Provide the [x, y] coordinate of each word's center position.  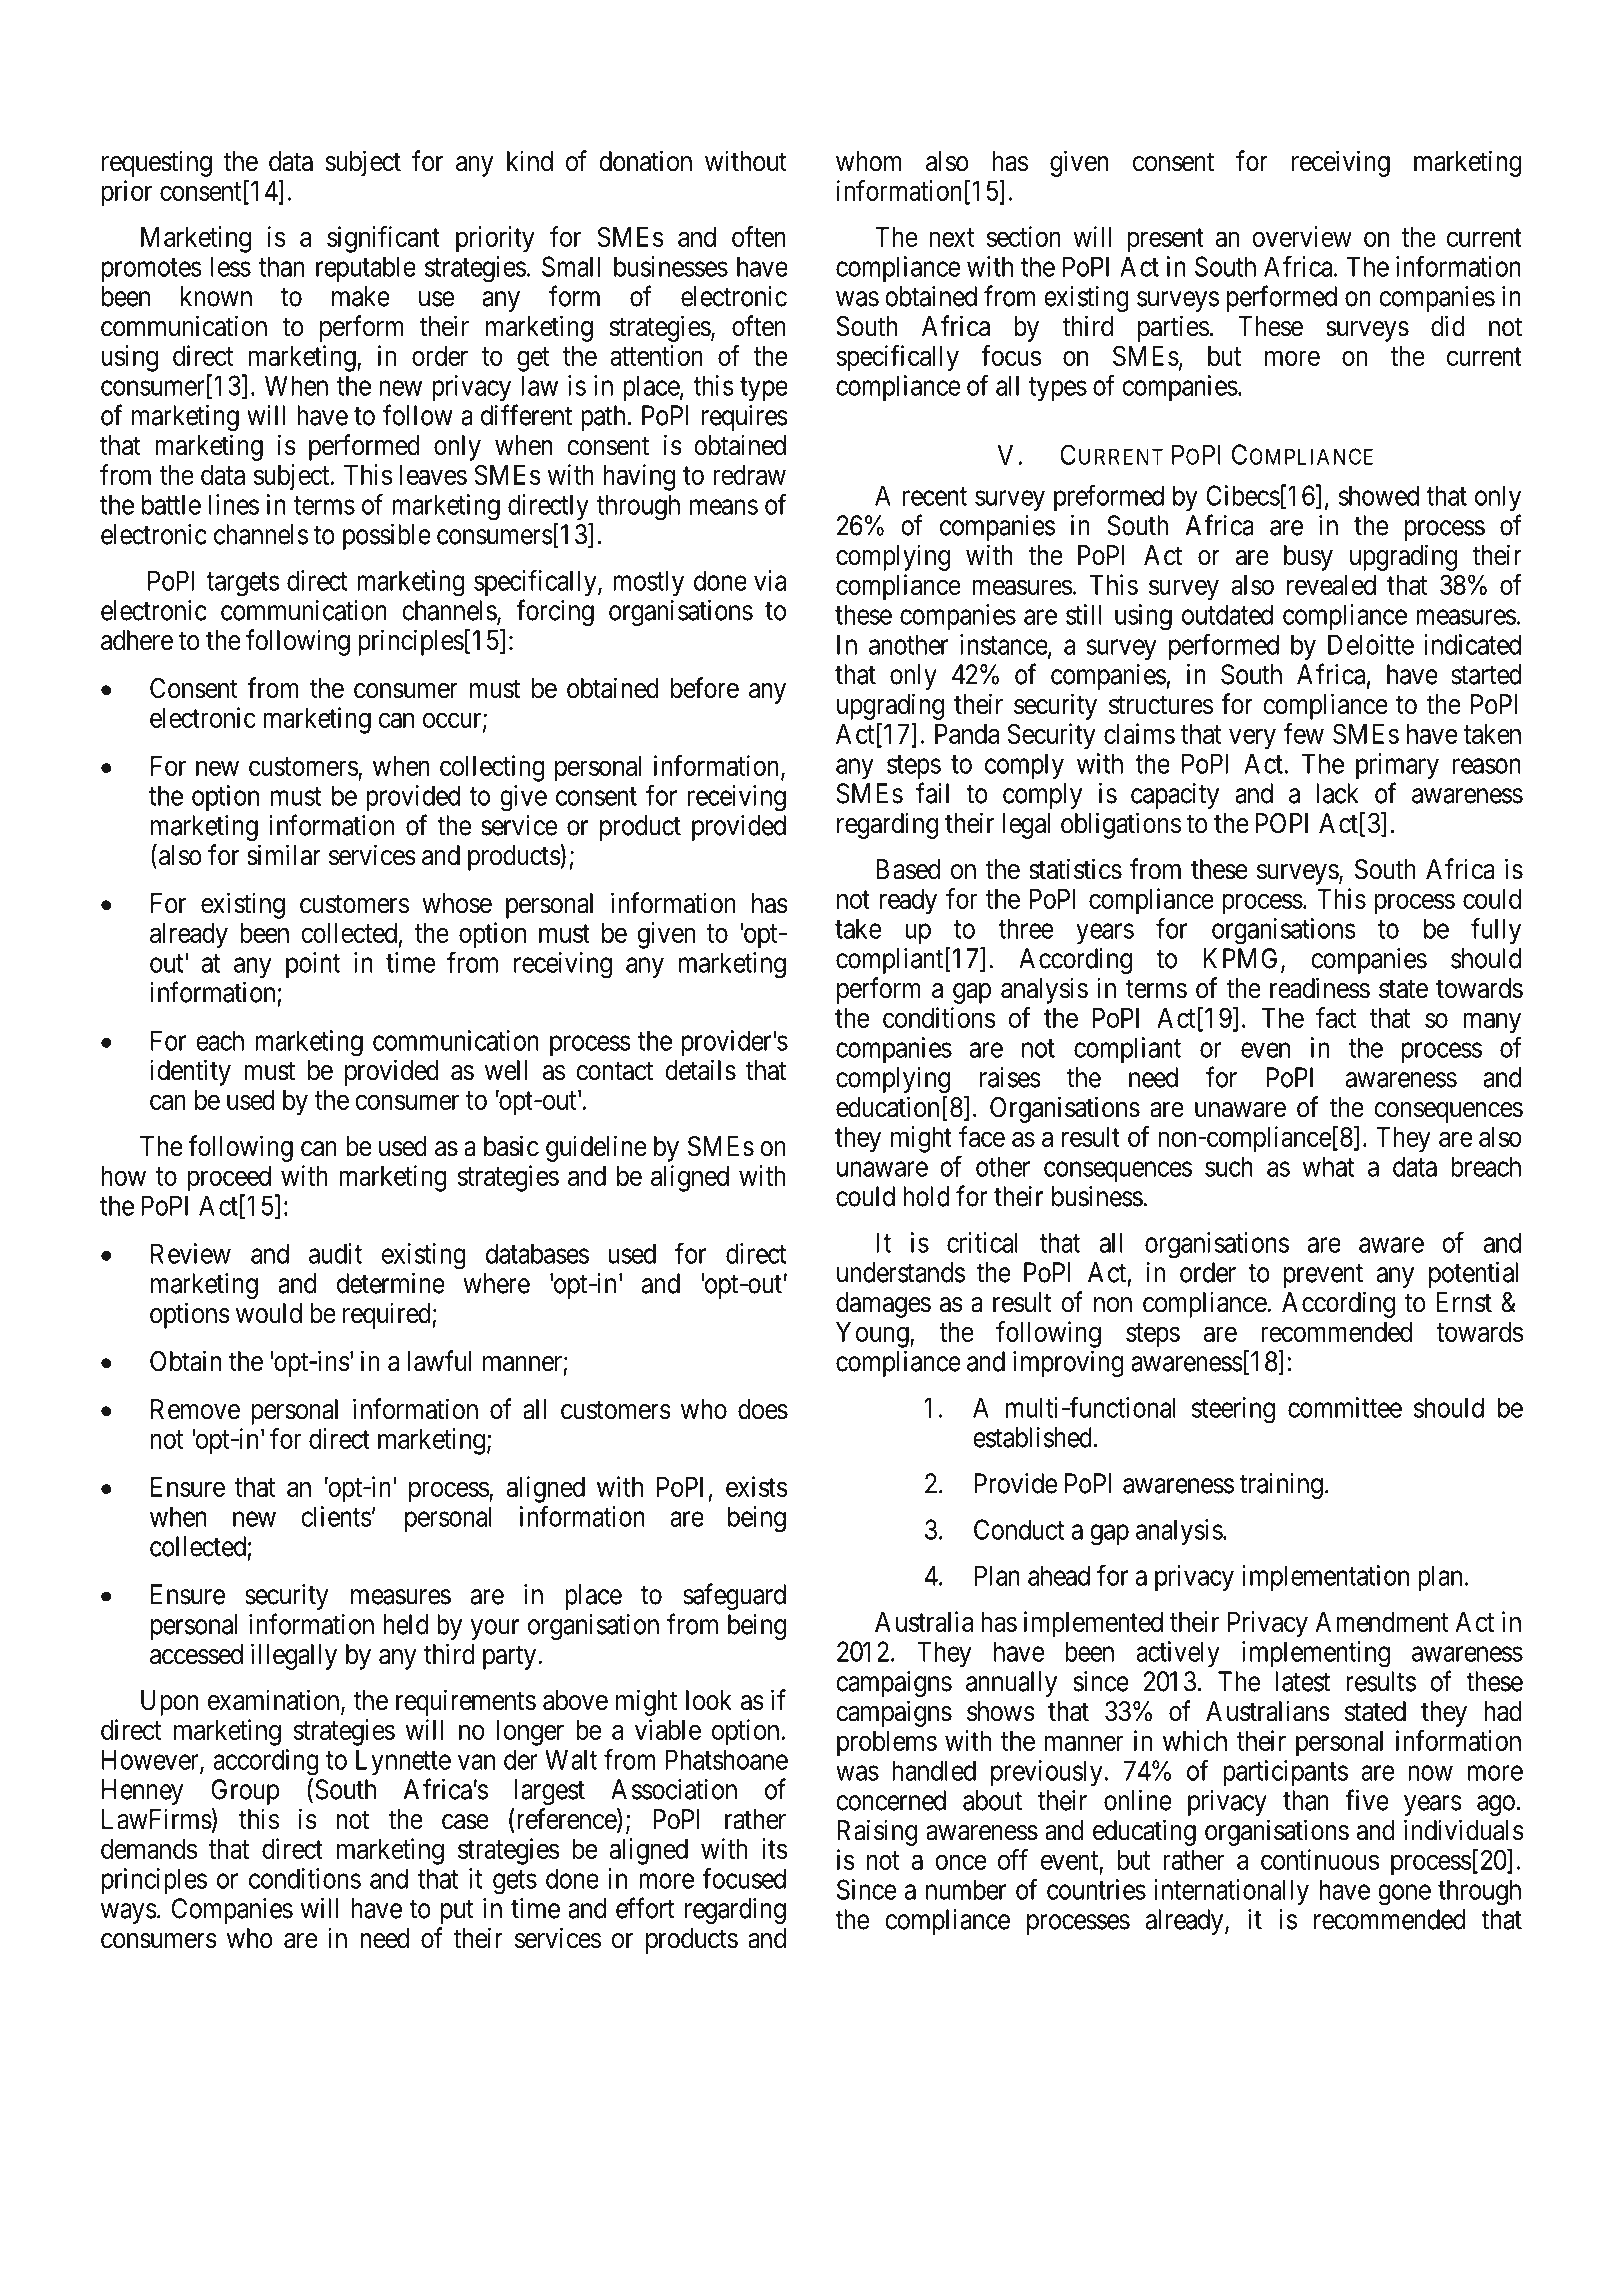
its [775, 1848]
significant [383, 239]
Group [245, 1792]
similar [284, 855]
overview [1302, 236]
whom [869, 161]
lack [1337, 793]
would [269, 1313]
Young [873, 1335]
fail [932, 793]
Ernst [1464, 1302]
